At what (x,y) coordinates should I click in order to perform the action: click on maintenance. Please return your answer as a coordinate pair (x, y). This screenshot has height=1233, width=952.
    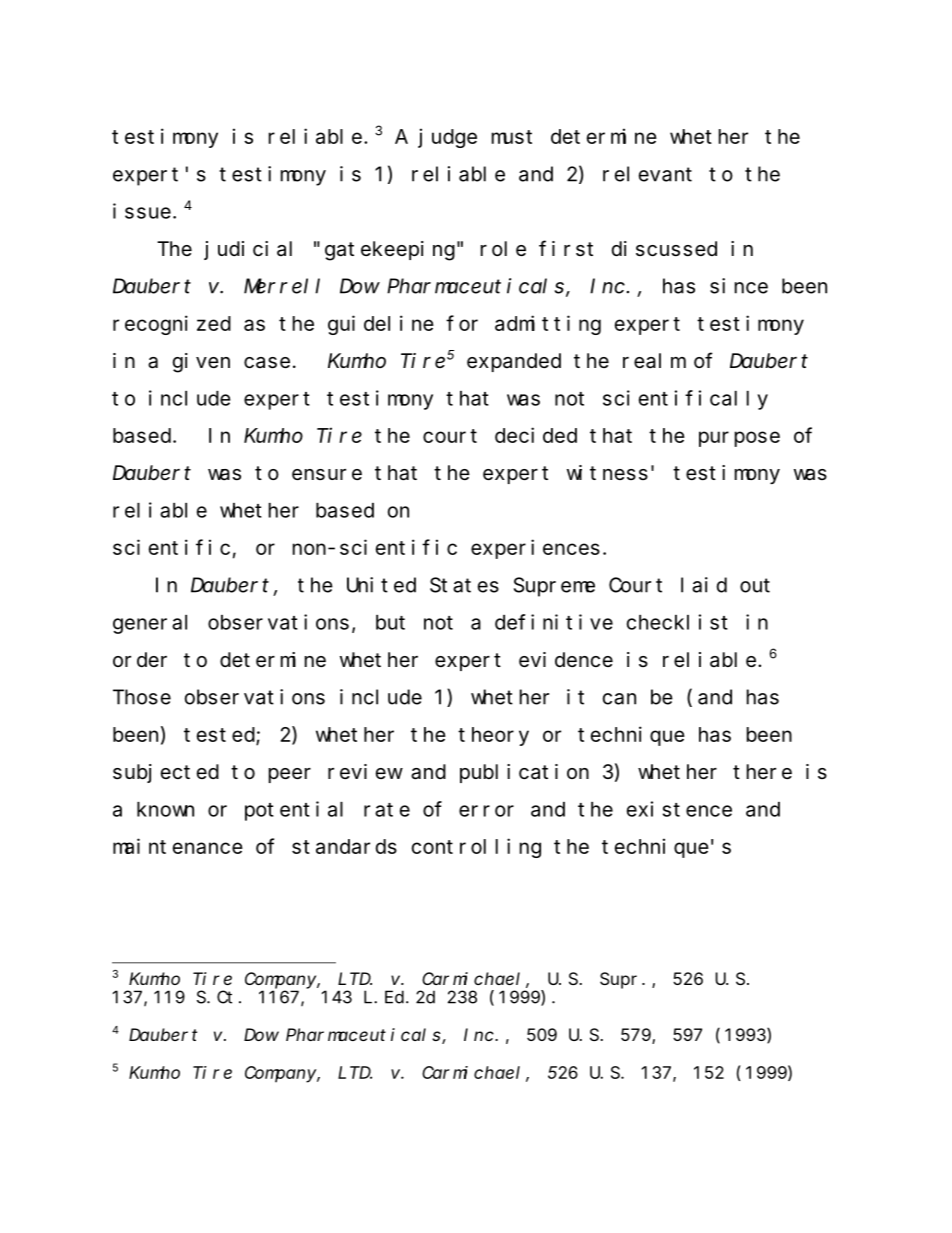
    Looking at the image, I should click on (178, 846).
